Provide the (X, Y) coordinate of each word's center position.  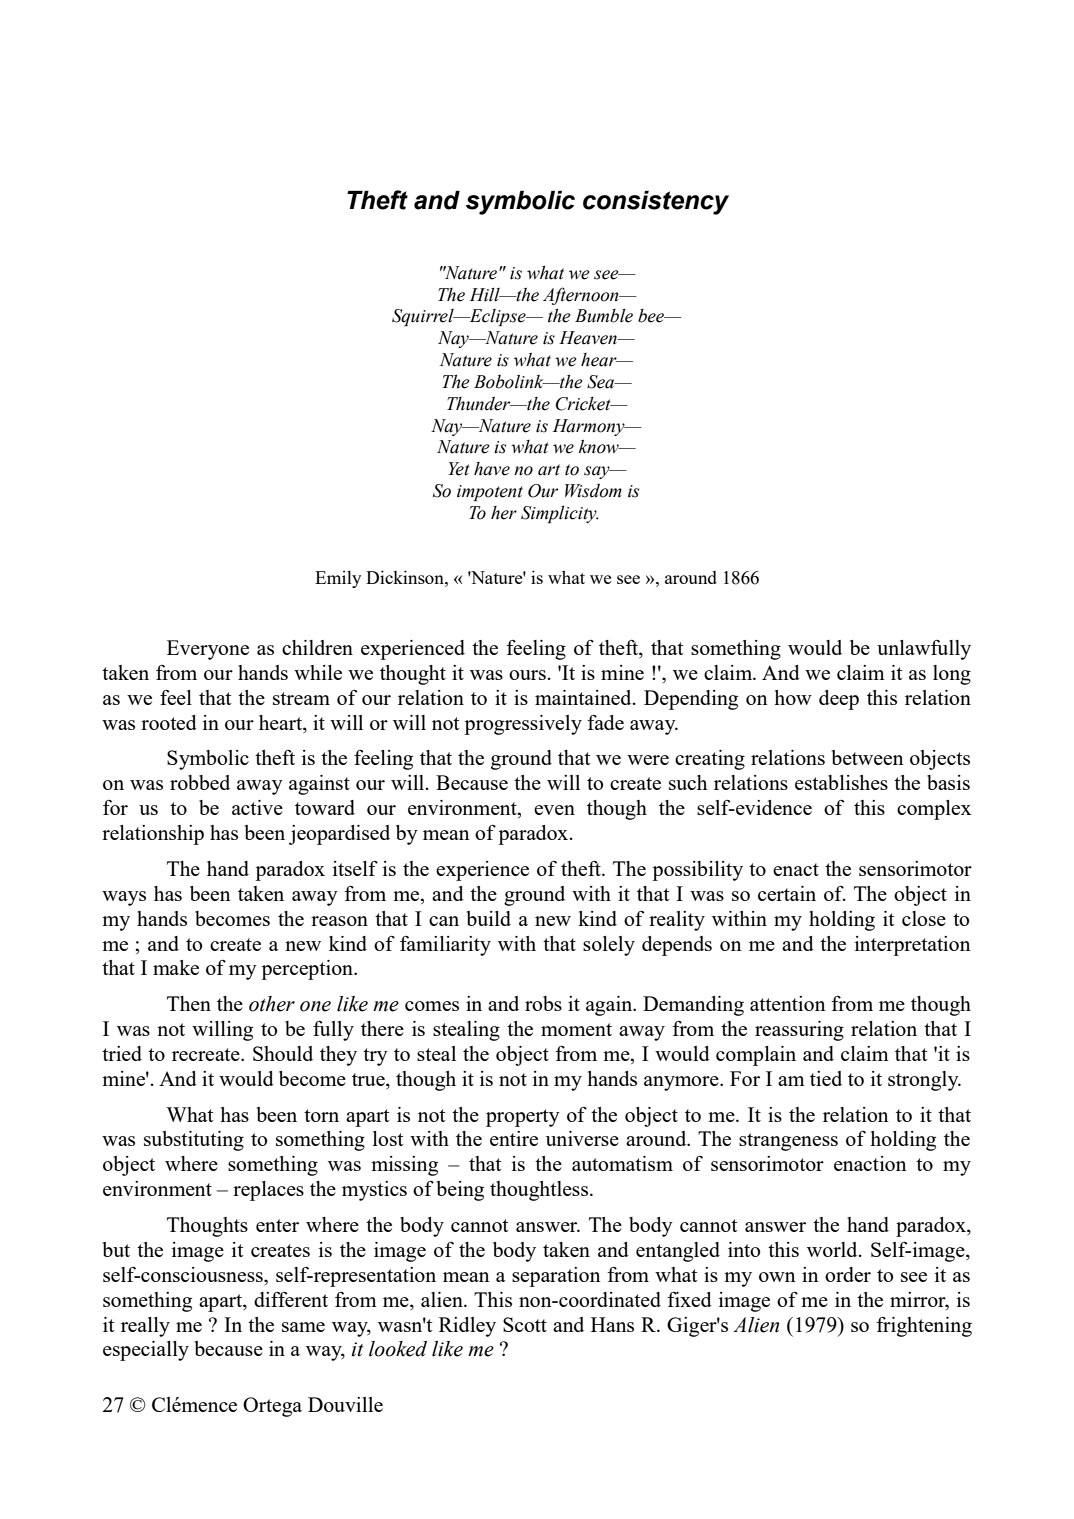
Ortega (272, 1407)
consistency (656, 203)
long (952, 675)
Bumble (604, 316)
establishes (841, 782)
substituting (194, 1141)
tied (826, 1078)
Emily (338, 579)
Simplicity (560, 514)
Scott (525, 1324)
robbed (200, 782)
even (554, 810)
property (523, 1118)
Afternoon (582, 296)
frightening (924, 1327)
